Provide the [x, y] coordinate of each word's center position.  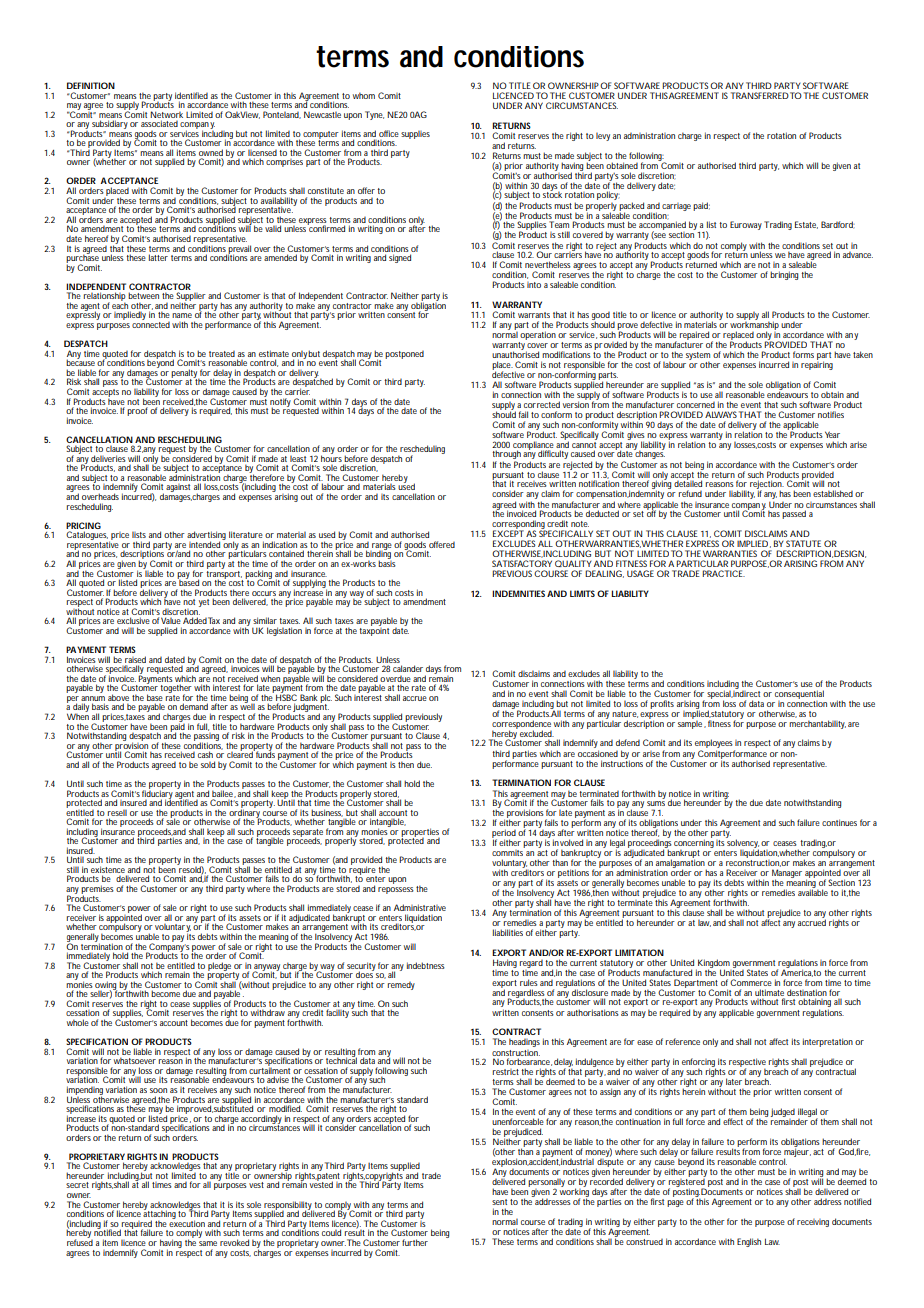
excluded [537, 733]
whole [78, 1022]
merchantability [817, 724]
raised [135, 659]
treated [222, 354]
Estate [806, 225]
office [389, 133]
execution [187, 1222]
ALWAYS [721, 414]
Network [166, 114]
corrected [542, 404]
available [813, 891]
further [415, 1242]
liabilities [508, 932]
